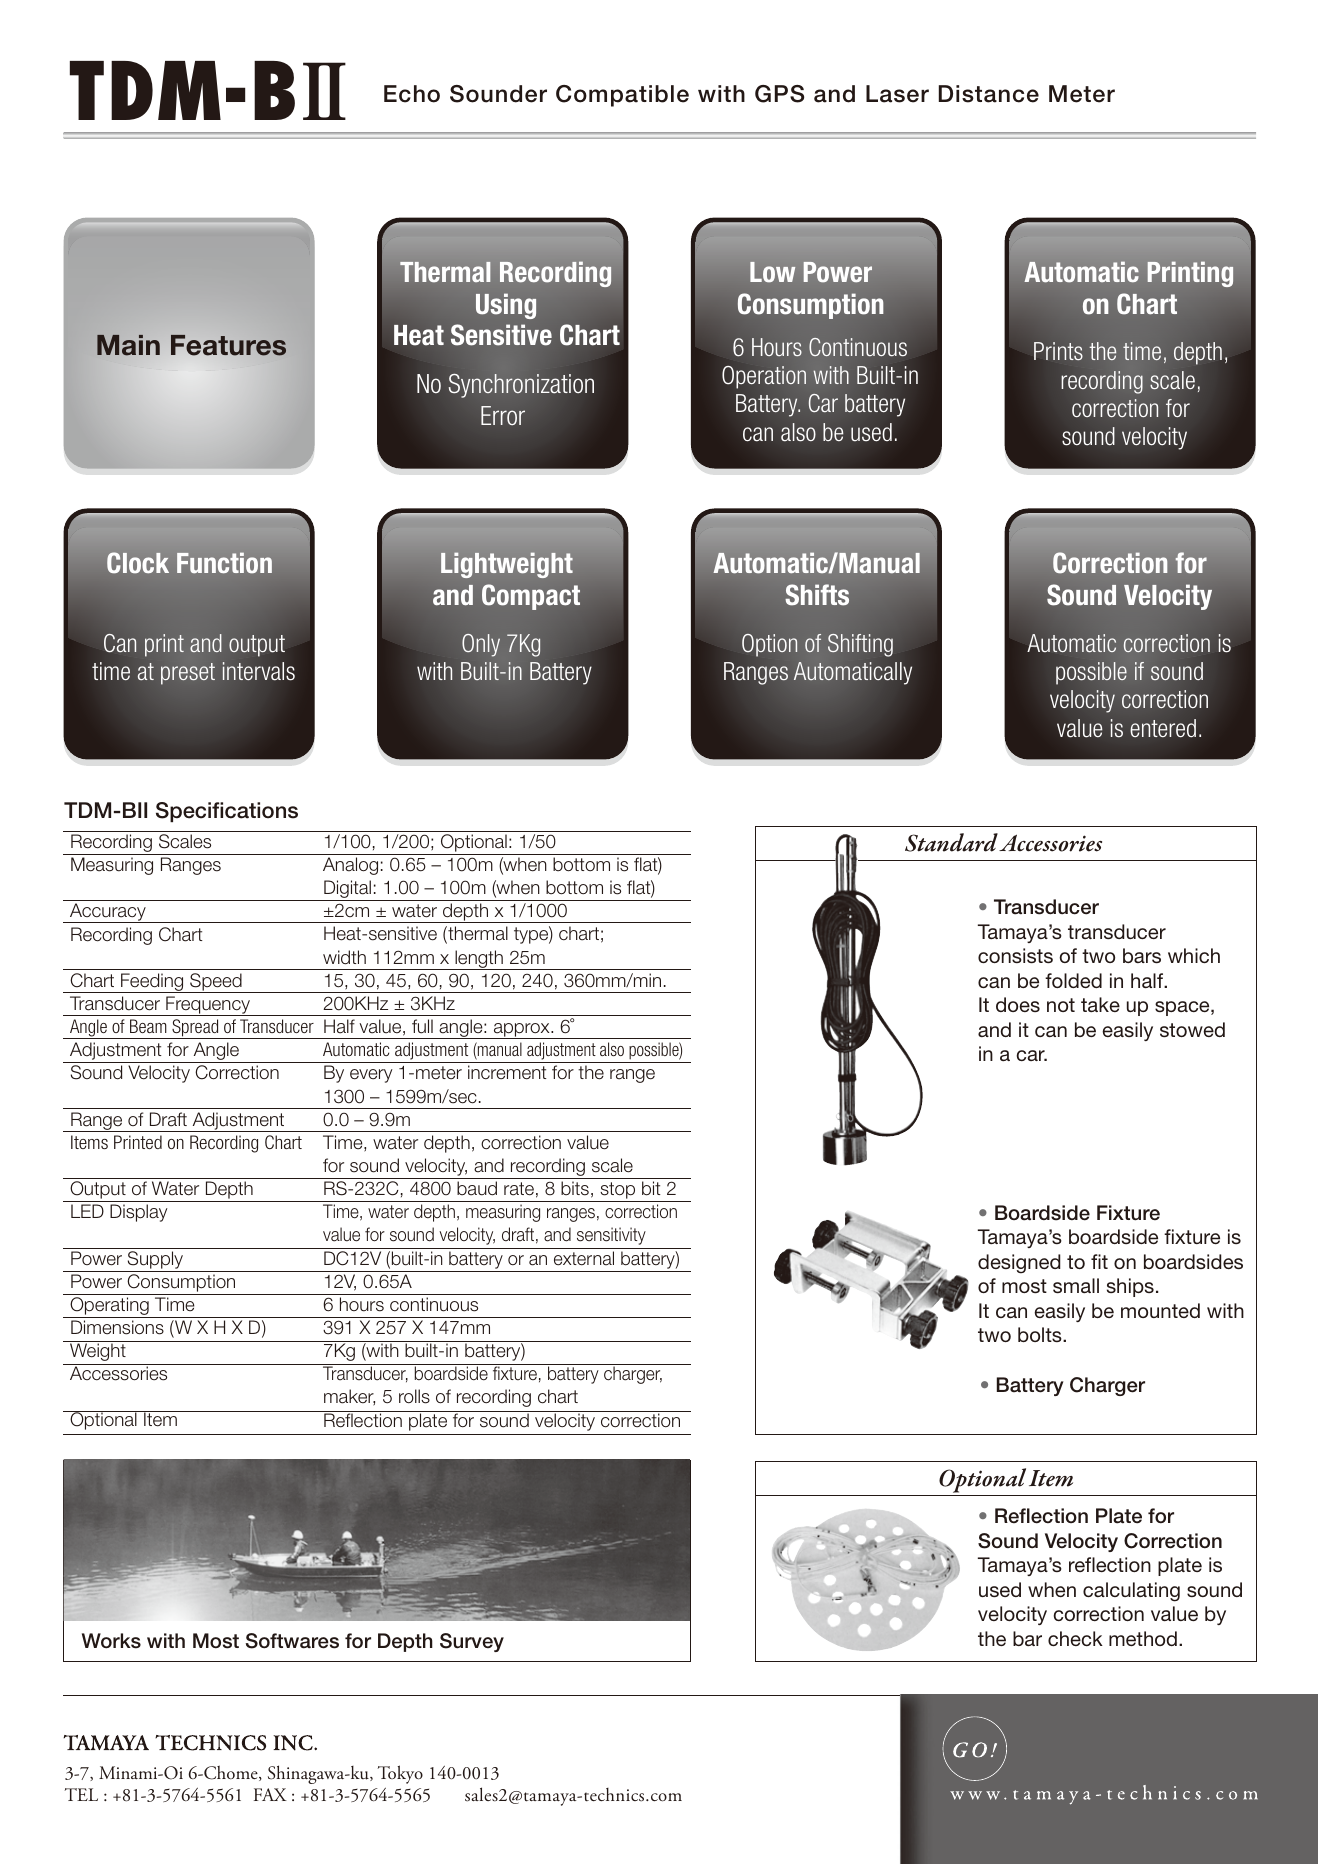 This page has width=1318, height=1864. I want to click on FAX, so click(270, 1794).
